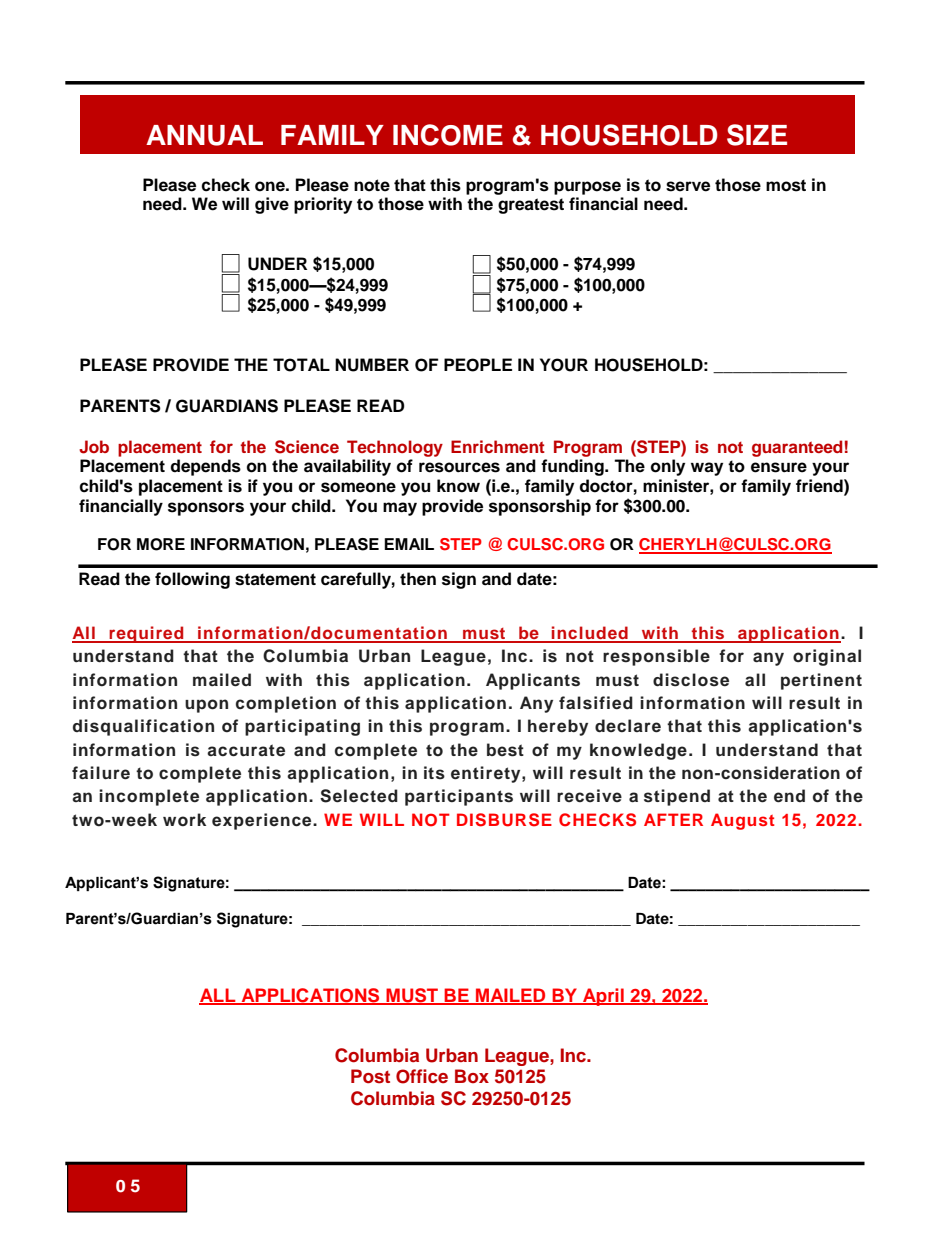 This screenshot has width=952, height=1233. I want to click on Post, so click(370, 1076).
